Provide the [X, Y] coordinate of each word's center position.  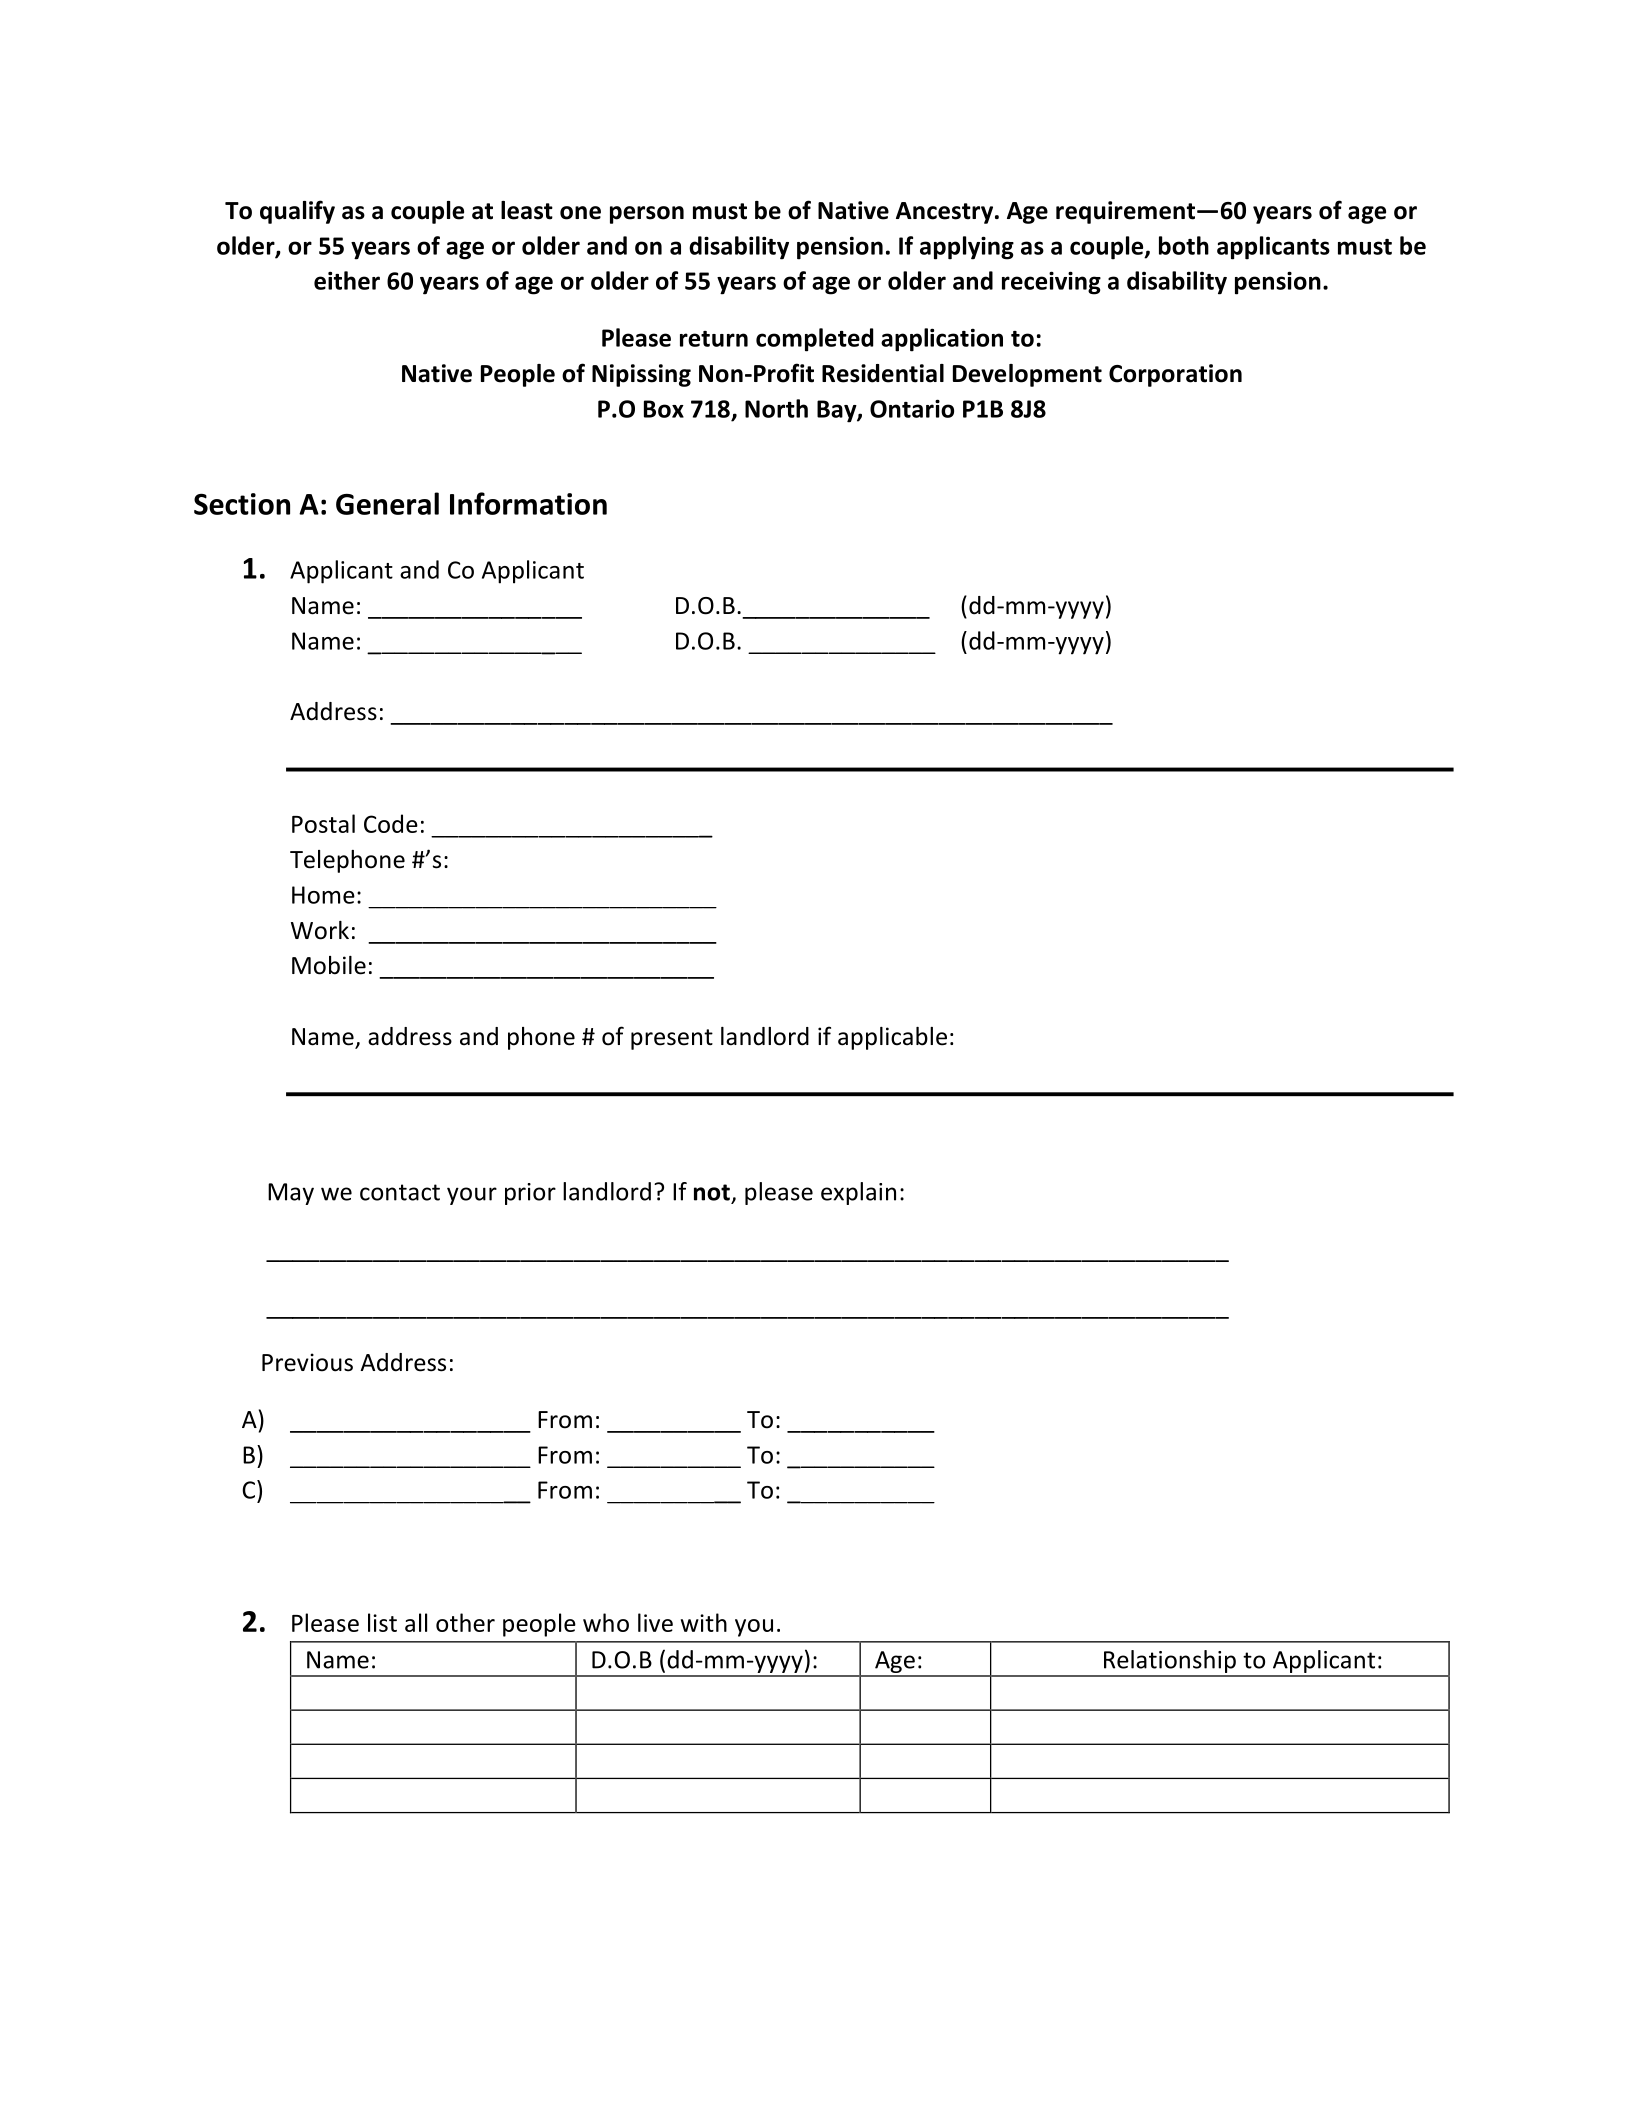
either [347, 280]
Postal [323, 823]
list [382, 1622]
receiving [1051, 283]
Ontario [912, 408]
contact [400, 1192]
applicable [892, 1038]
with [704, 1622]
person [647, 215]
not [712, 1192]
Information [528, 503]
